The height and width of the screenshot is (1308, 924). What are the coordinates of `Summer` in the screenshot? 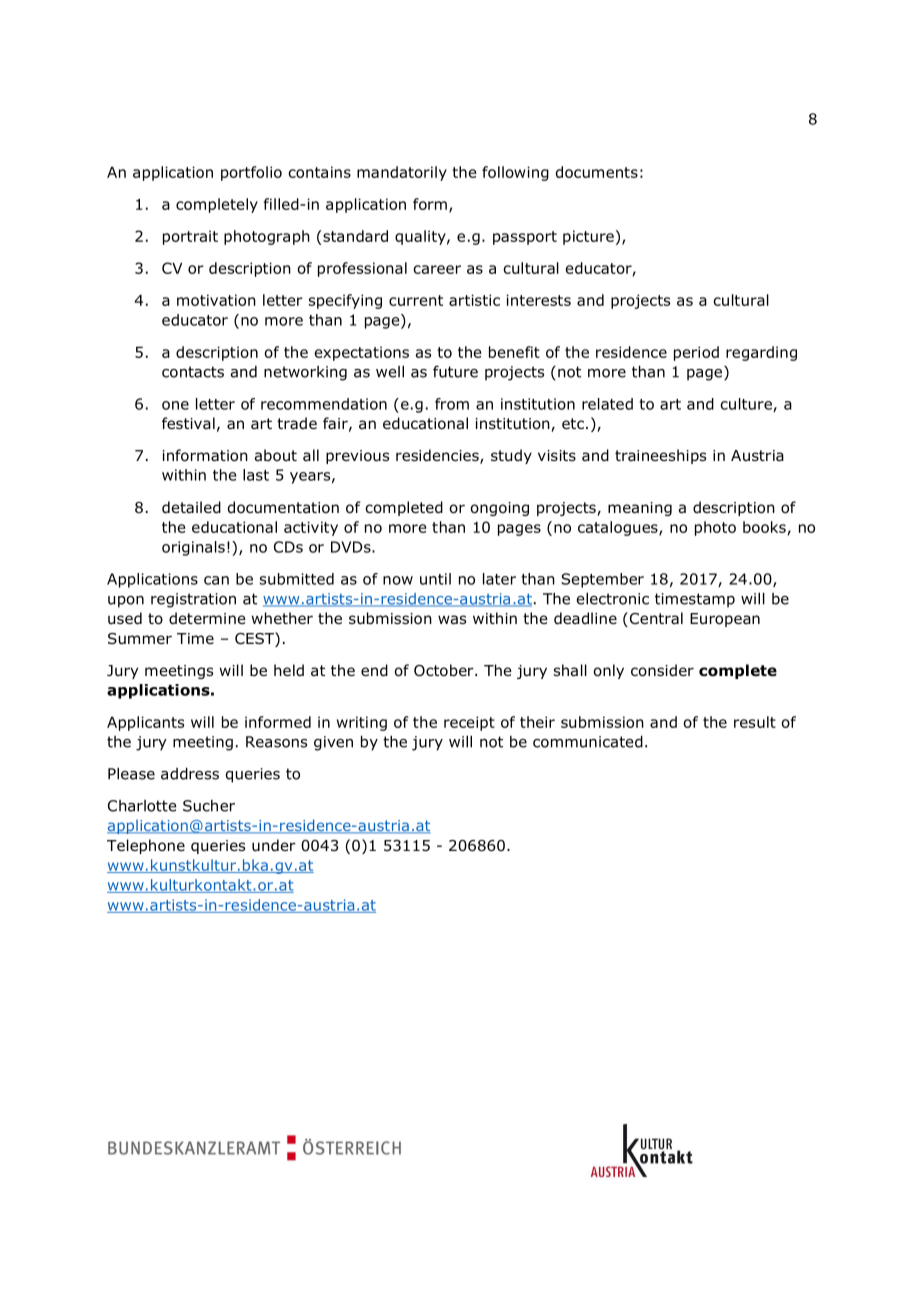 It's located at (140, 639).
